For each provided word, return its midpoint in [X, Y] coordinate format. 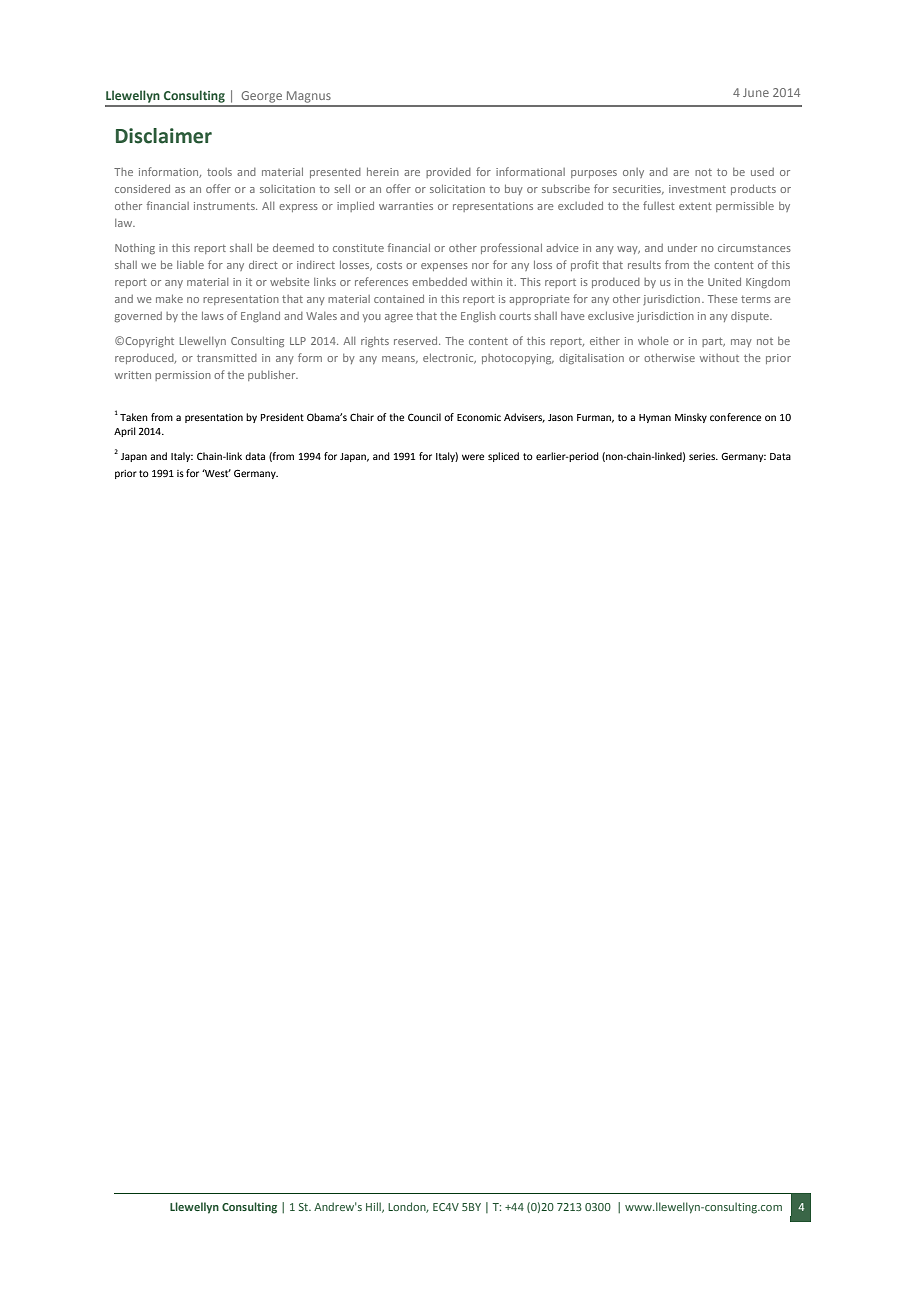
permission [183, 376]
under [682, 248]
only [633, 173]
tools [219, 172]
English [478, 317]
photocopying [518, 359]
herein [383, 171]
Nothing [135, 249]
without [719, 358]
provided [448, 173]
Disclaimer [164, 136]
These [722, 299]
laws [213, 315]
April [125, 432]
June [756, 92]
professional [511, 248]
